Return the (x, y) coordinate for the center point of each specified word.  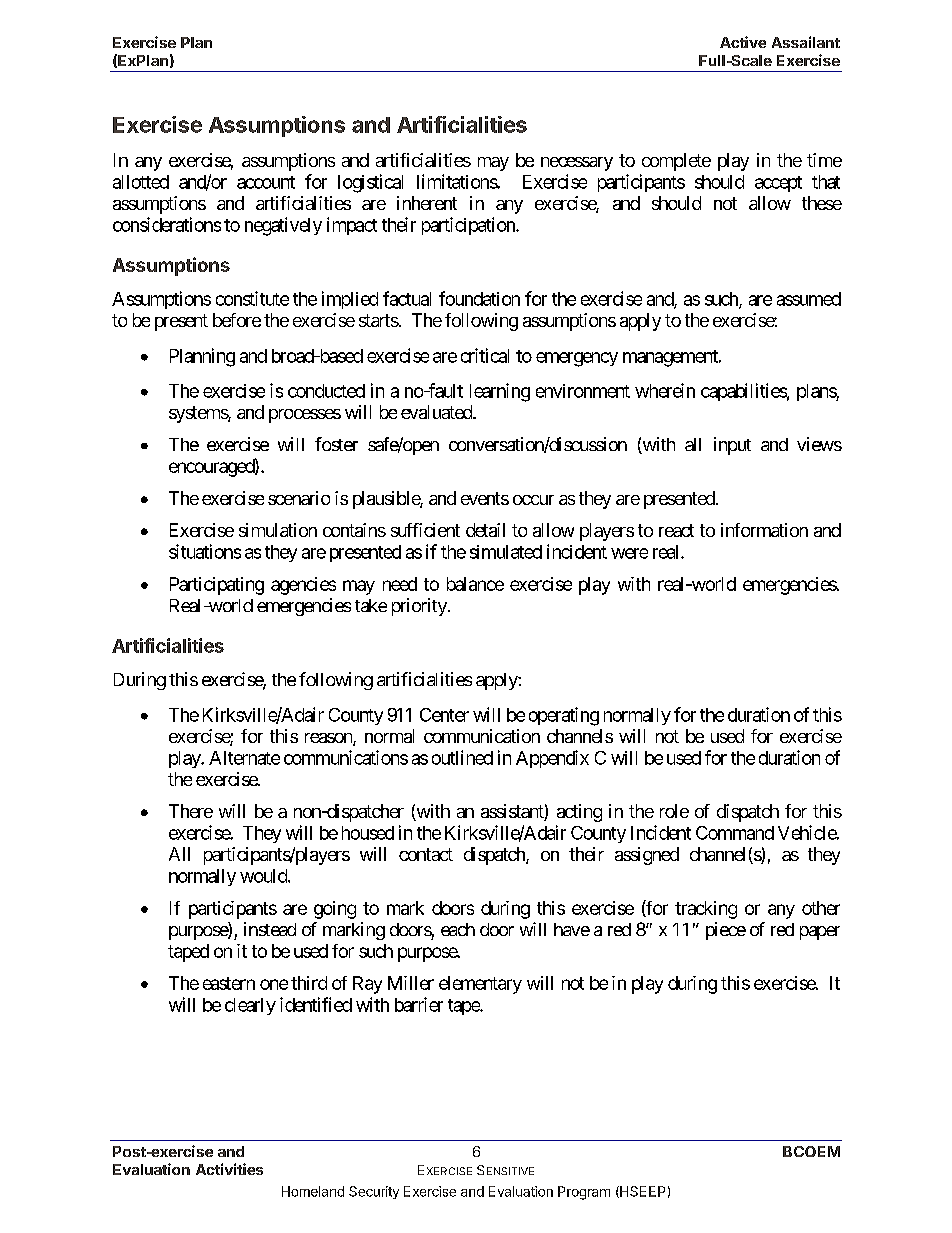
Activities (229, 1169)
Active (743, 42)
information (764, 530)
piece (726, 931)
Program (584, 1193)
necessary (577, 164)
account (266, 182)
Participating (217, 586)
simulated (506, 552)
